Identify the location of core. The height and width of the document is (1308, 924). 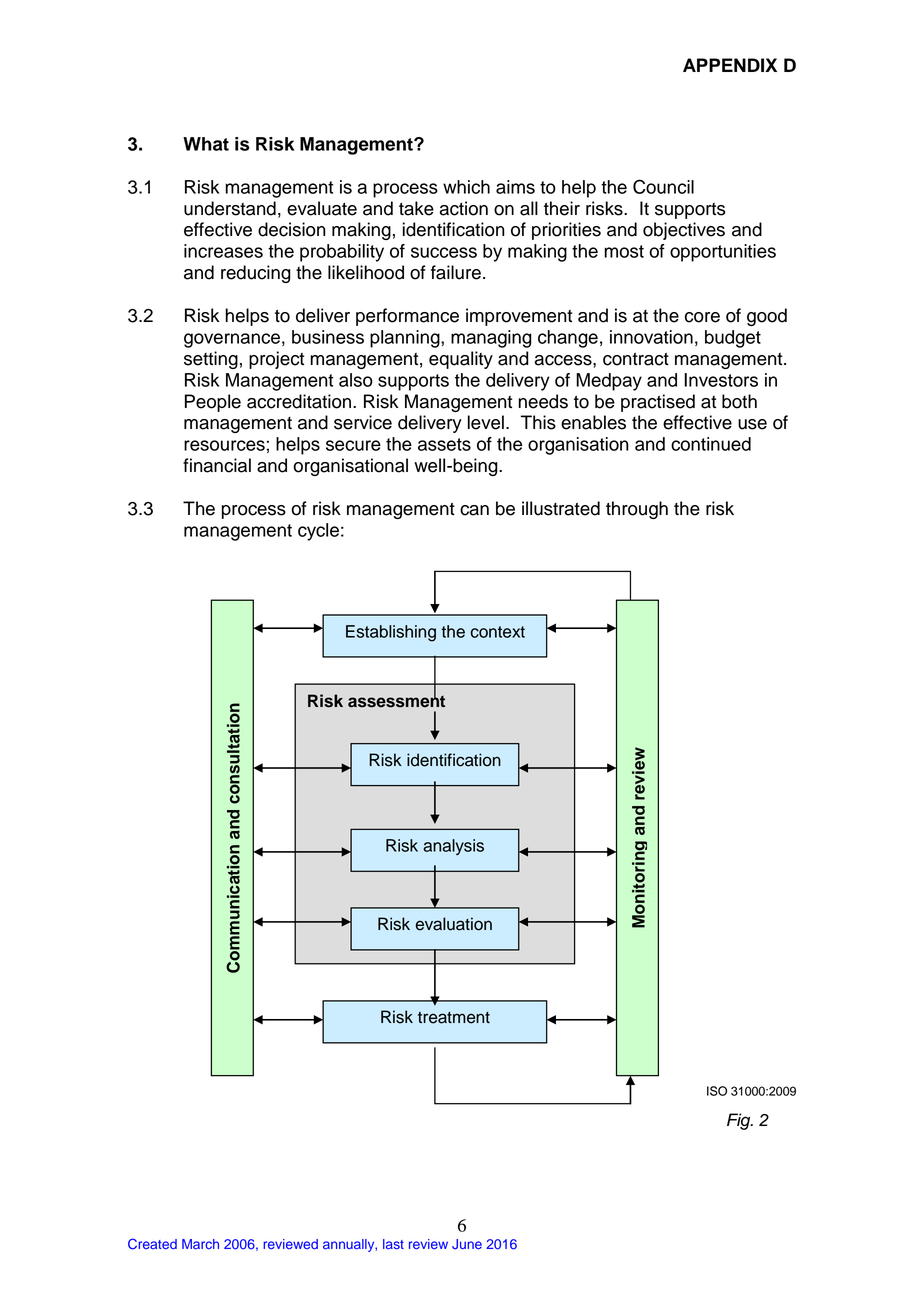
(702, 317).
